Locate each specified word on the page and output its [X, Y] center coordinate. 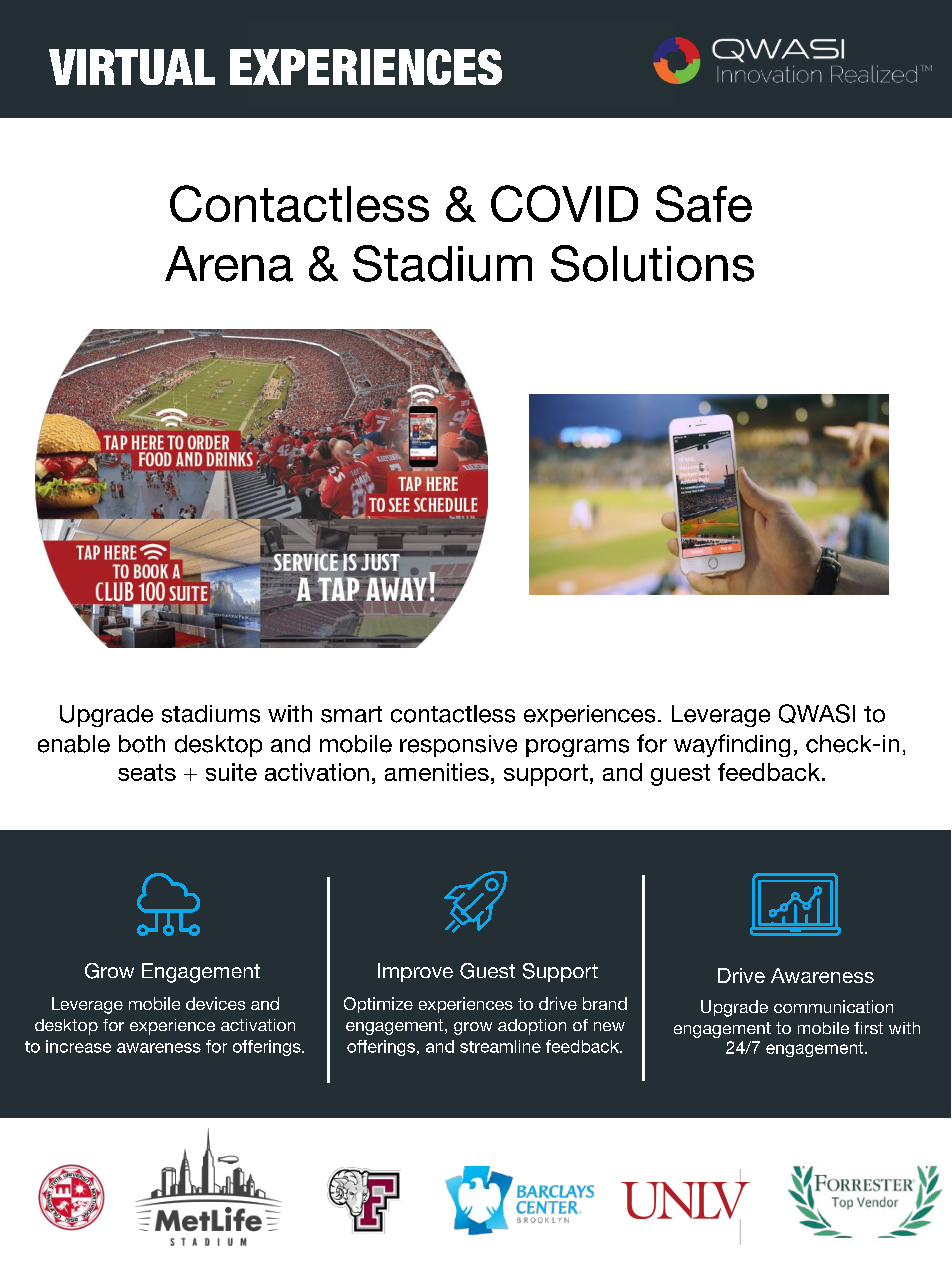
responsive [458, 746]
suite [231, 772]
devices [215, 1003]
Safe [704, 203]
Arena [229, 264]
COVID [564, 203]
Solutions [652, 263]
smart [351, 714]
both [142, 744]
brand [605, 1003]
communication [833, 1006]
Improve [415, 972]
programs [577, 748]
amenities [437, 772]
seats [147, 772]
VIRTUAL [132, 67]
